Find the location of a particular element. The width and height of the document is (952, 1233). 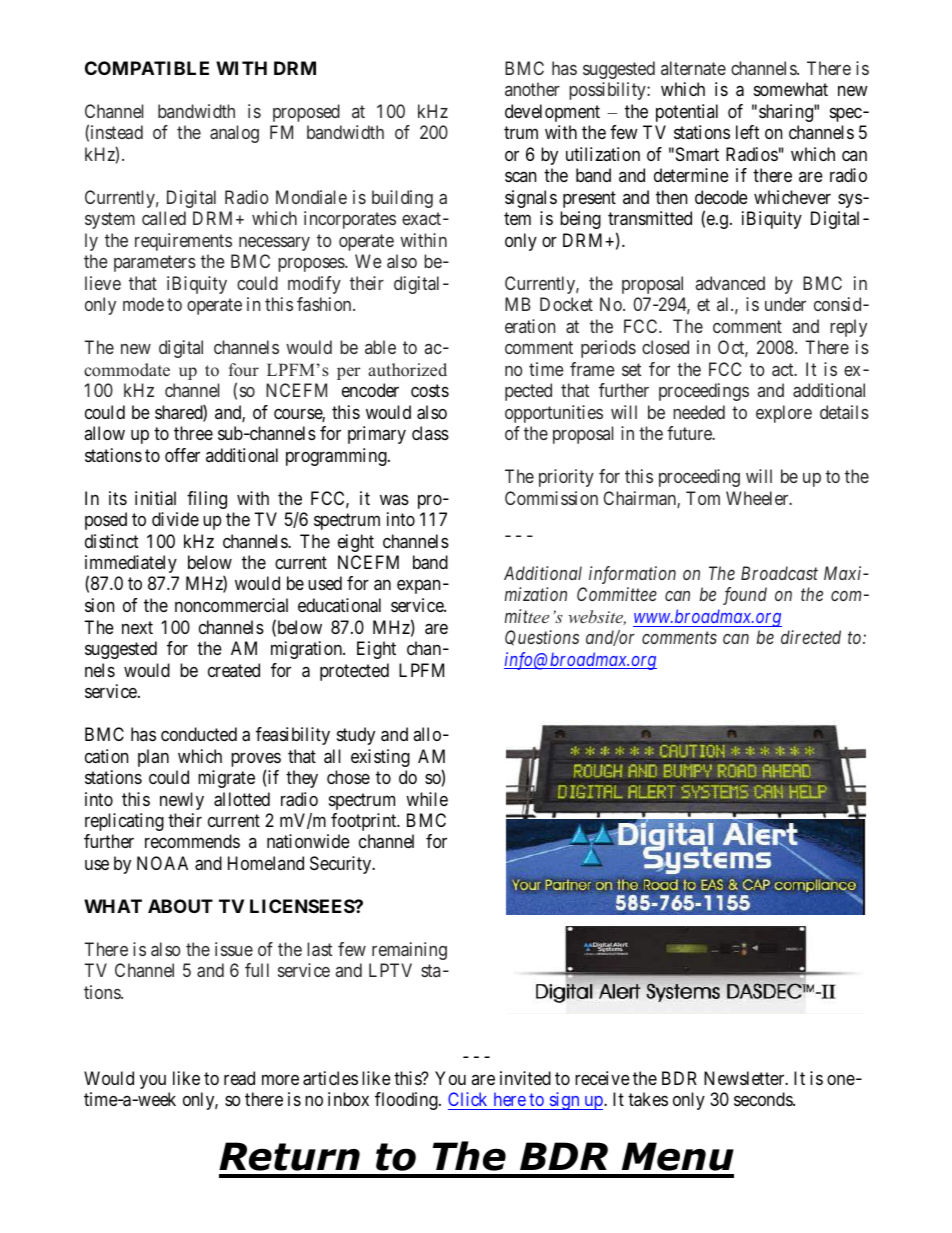

read is located at coordinates (239, 1078).
